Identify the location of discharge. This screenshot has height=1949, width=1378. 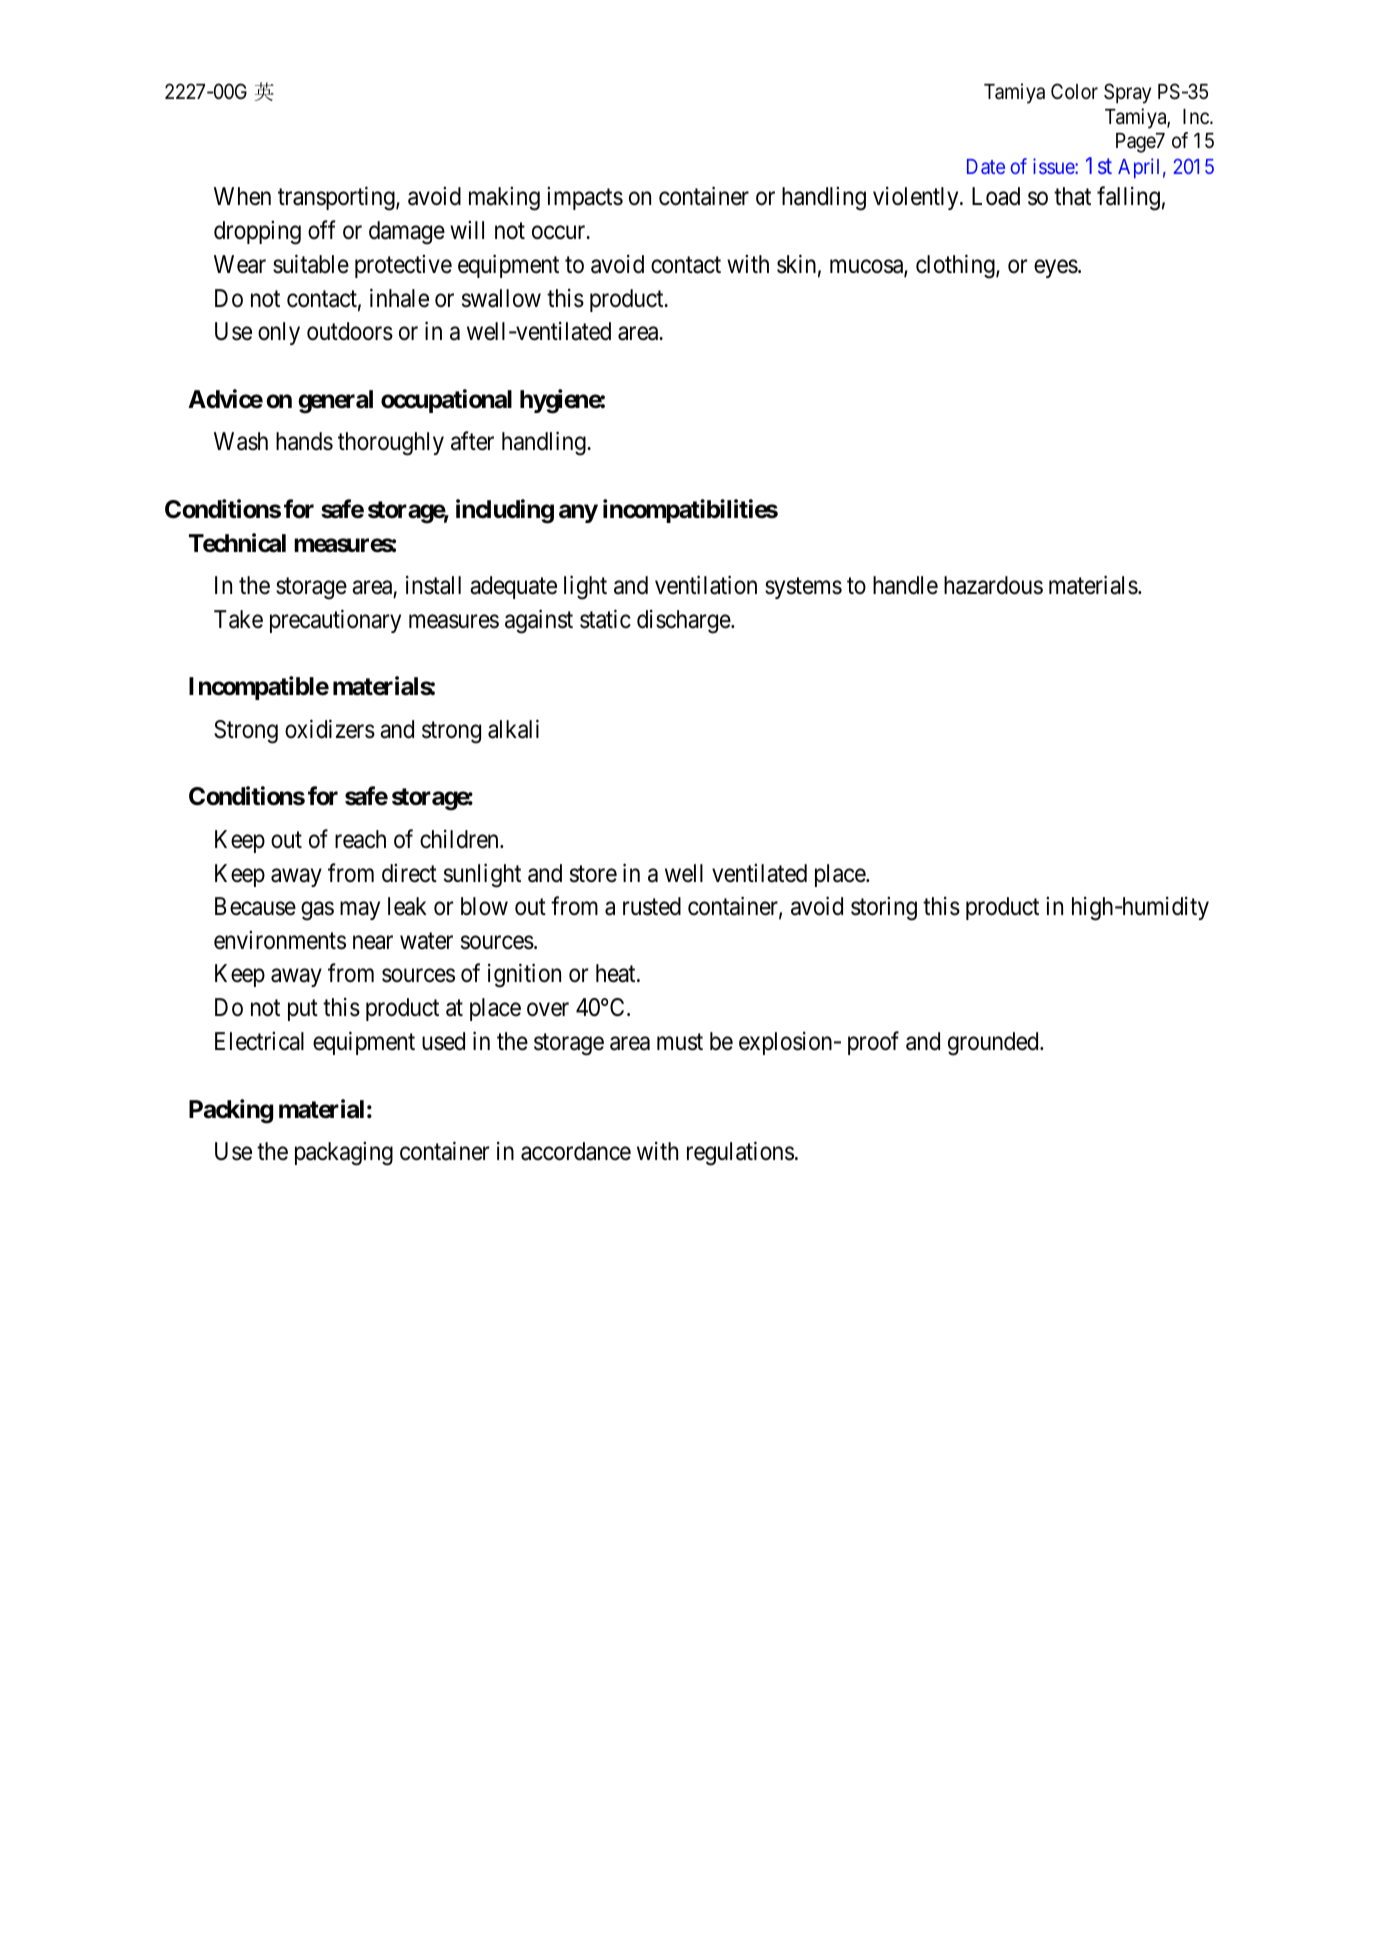
(684, 621).
